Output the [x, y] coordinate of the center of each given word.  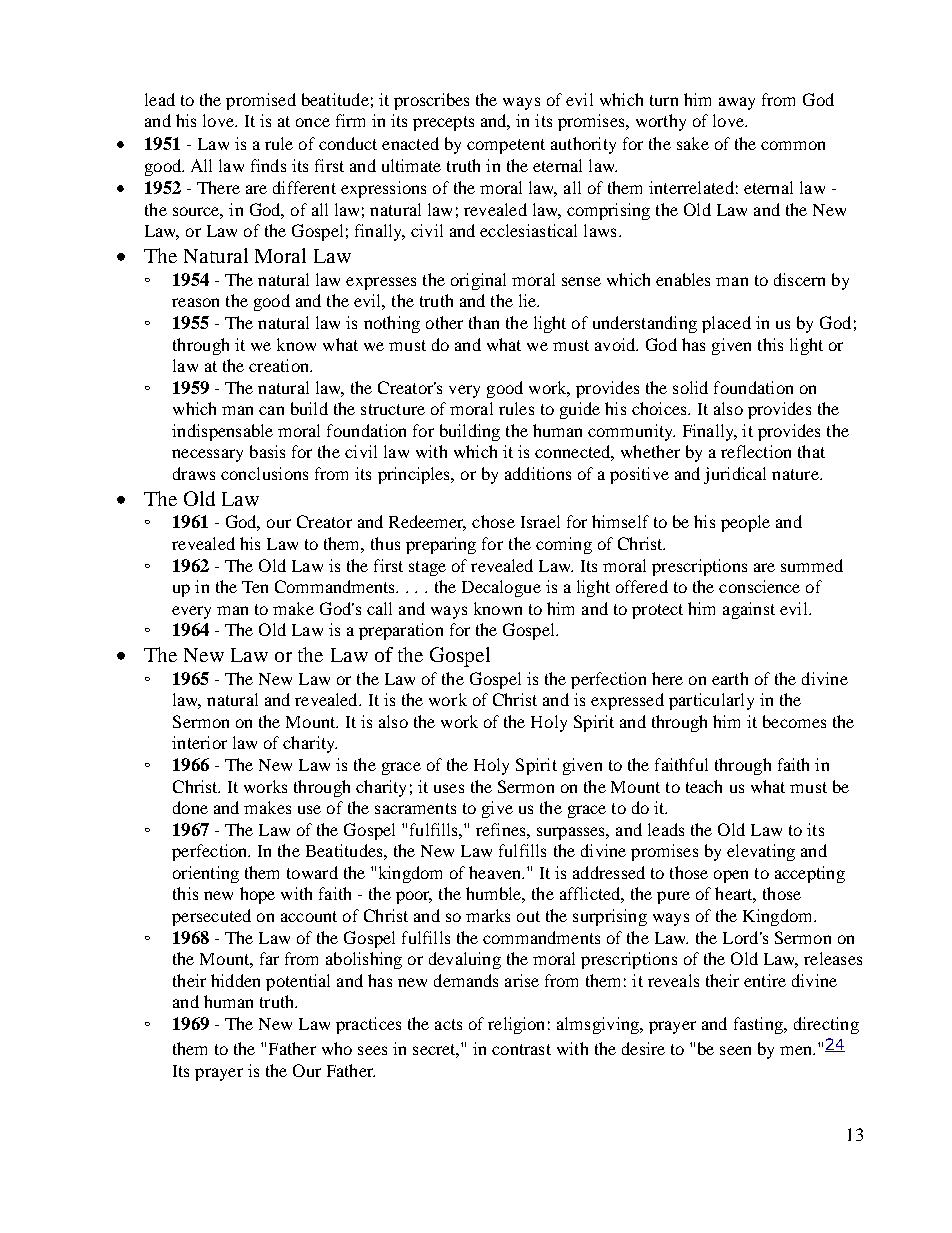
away [737, 103]
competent [506, 146]
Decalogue [501, 588]
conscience [759, 586]
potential [298, 982]
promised [261, 101]
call [379, 608]
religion [516, 1025]
